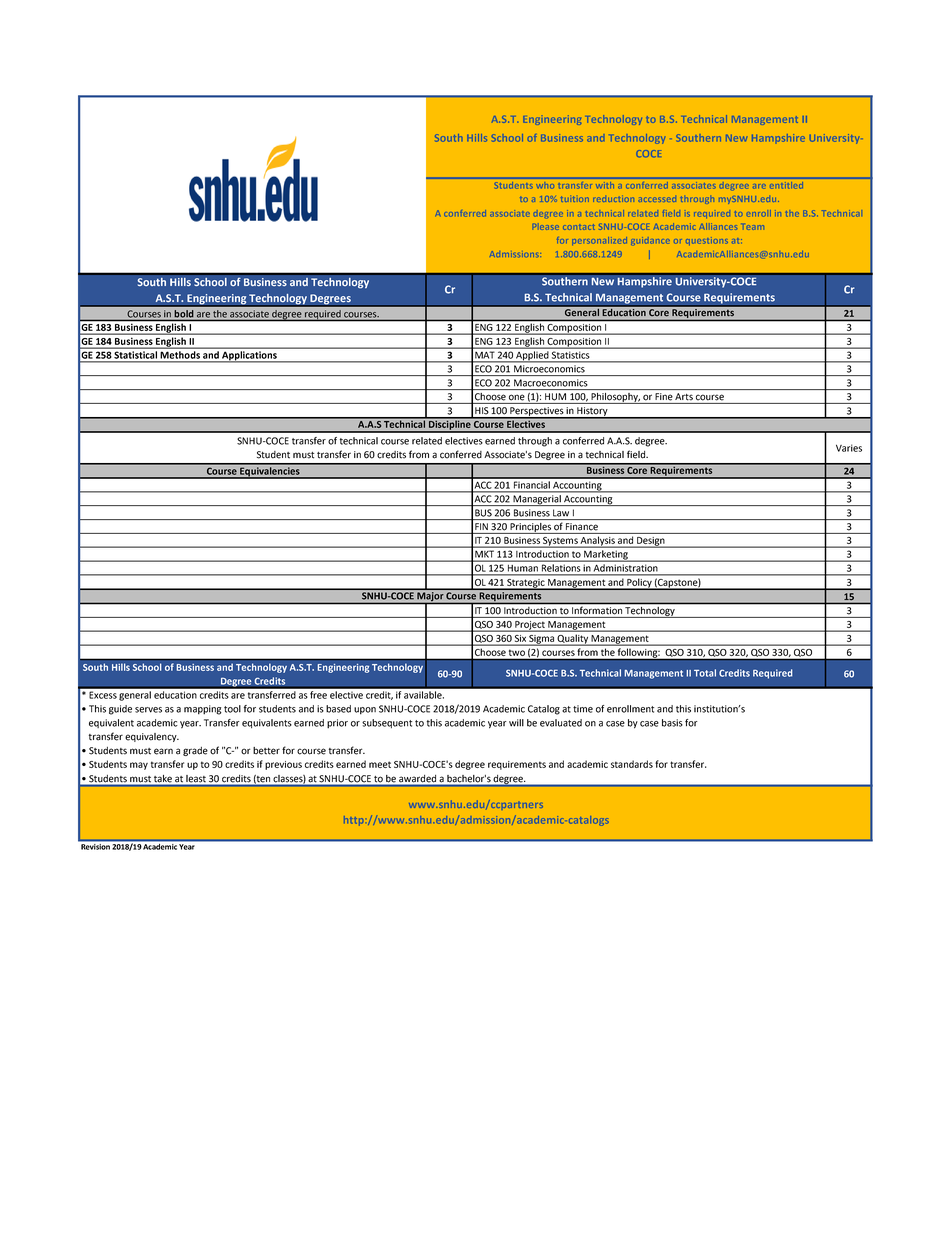 This image has height=1233, width=952. Describe the element at coordinates (537, 500) in the image. I see `Managerial` at that location.
